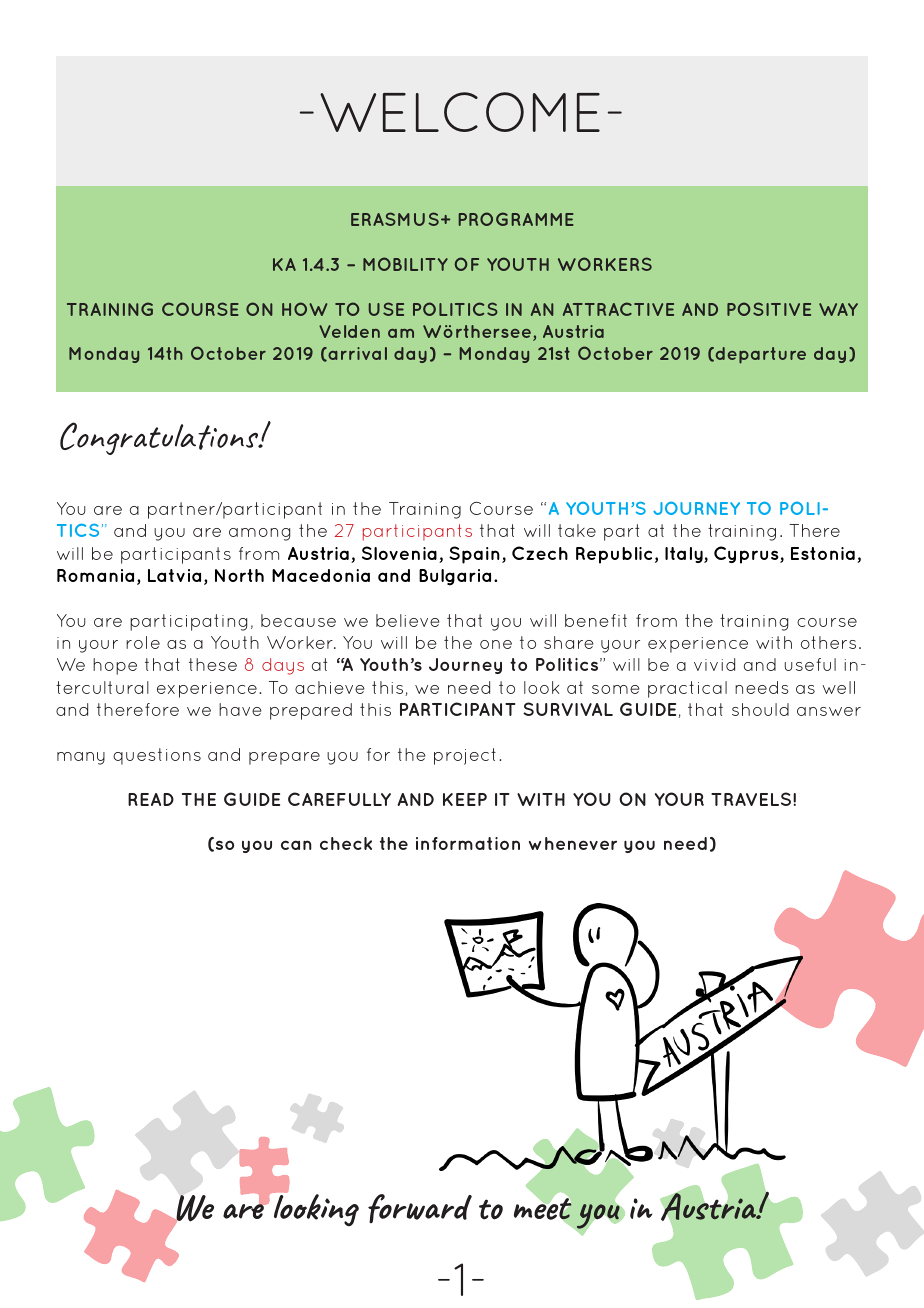 This document has width=924, height=1308. Describe the element at coordinates (304, 309) in the document. I see `HOW` at that location.
